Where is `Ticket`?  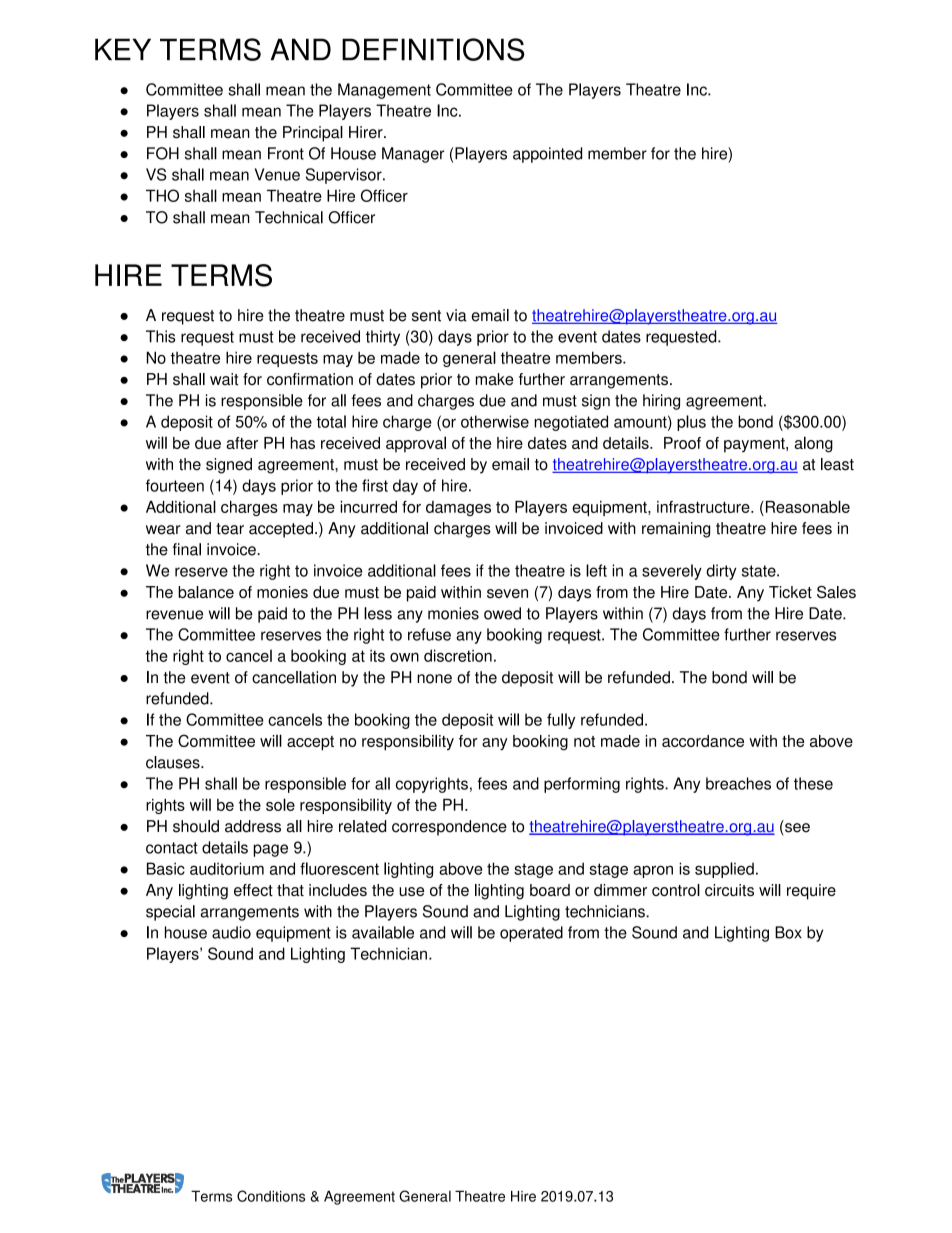 Ticket is located at coordinates (790, 592).
